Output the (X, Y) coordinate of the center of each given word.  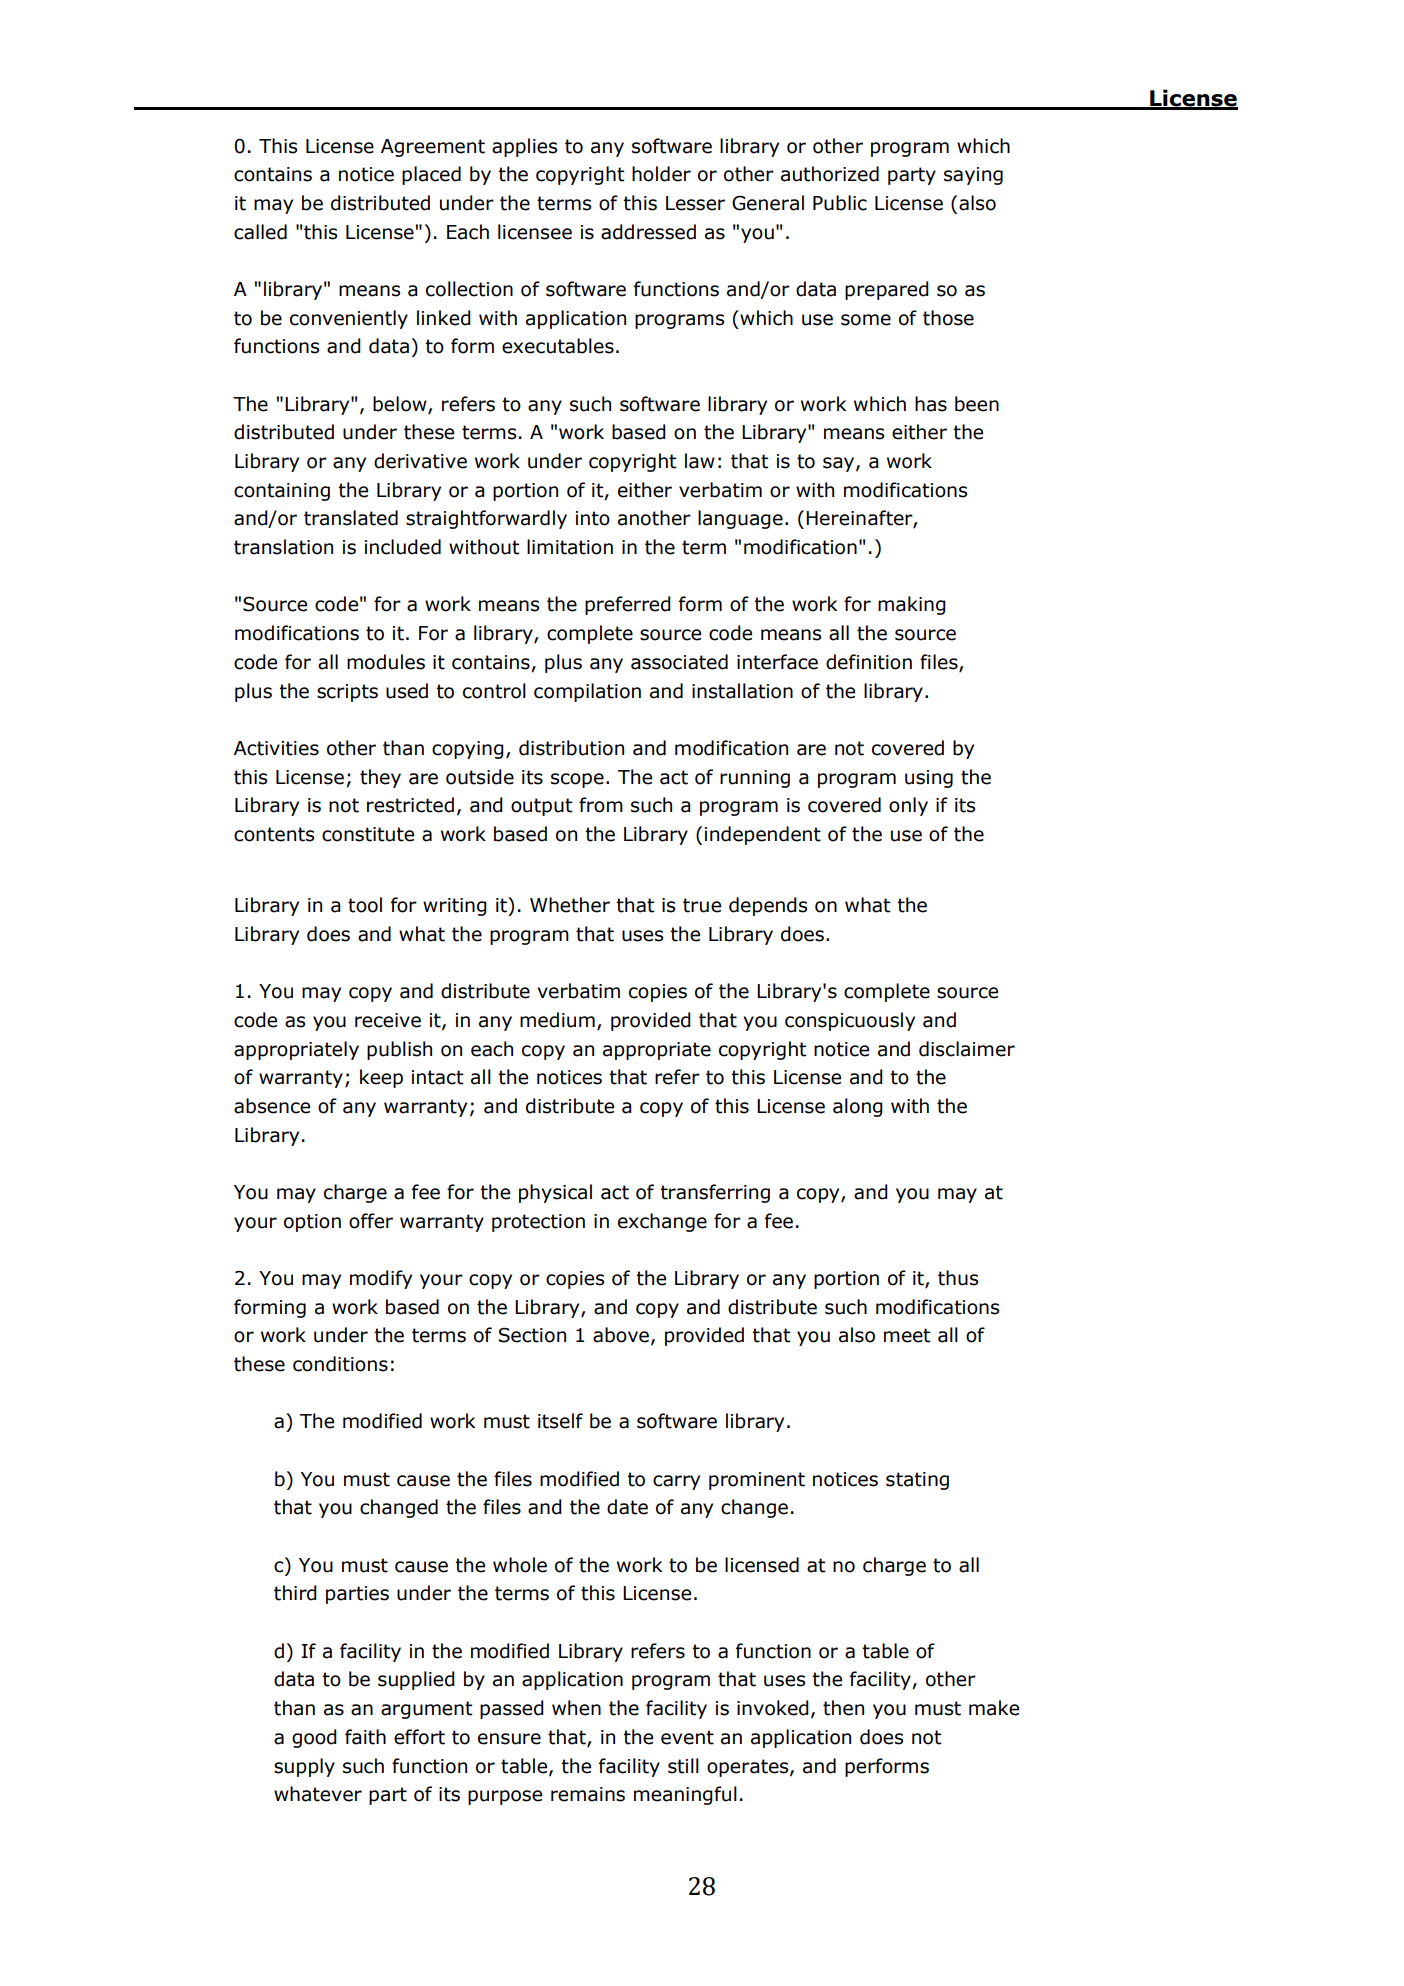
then (843, 1708)
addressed (648, 232)
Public (840, 203)
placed (431, 175)
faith (365, 1737)
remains (588, 1794)
